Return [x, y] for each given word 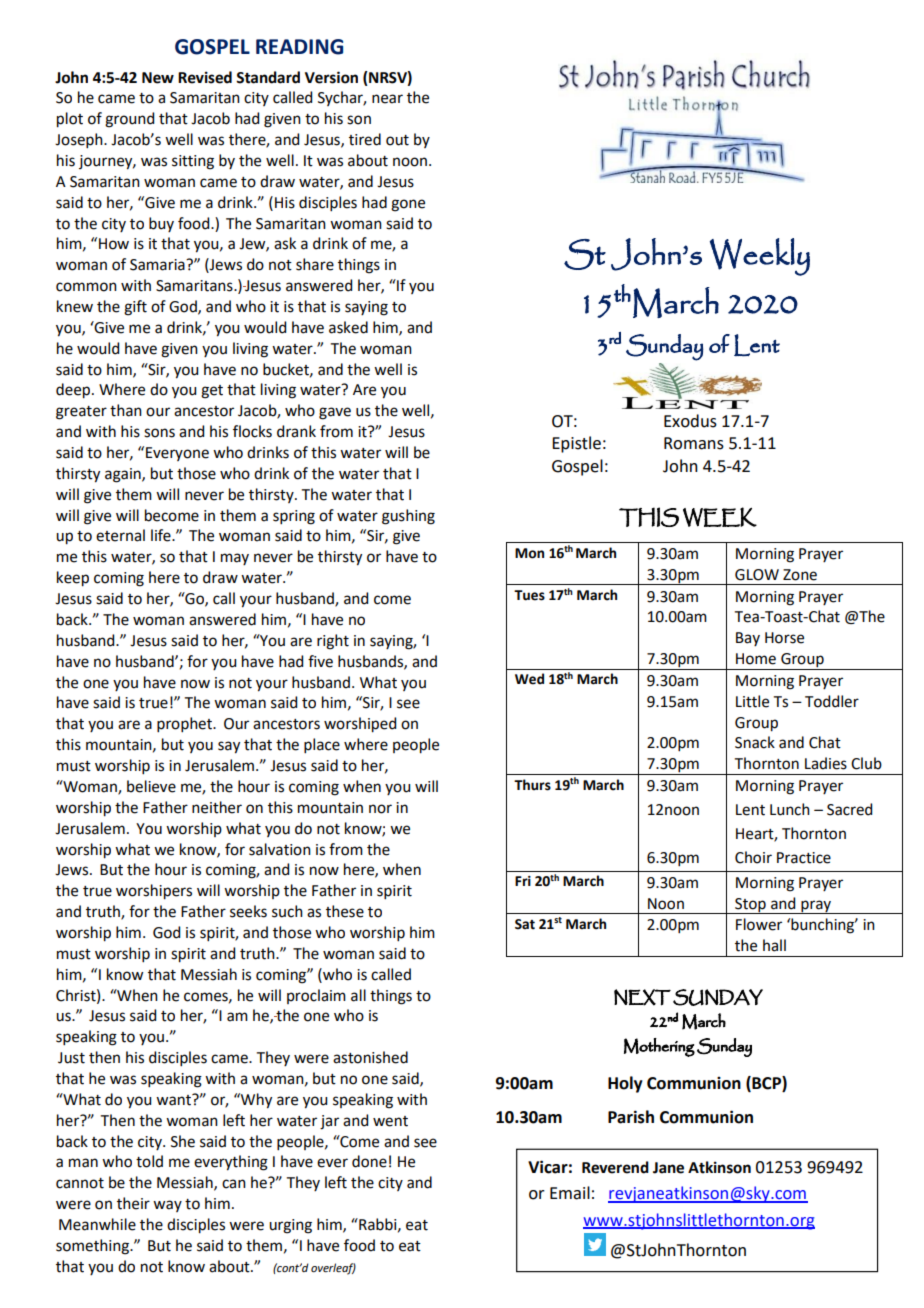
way [167, 1206]
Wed [529, 679]
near [387, 99]
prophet [186, 724]
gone [408, 205]
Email [570, 1193]
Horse [784, 638]
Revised [205, 77]
